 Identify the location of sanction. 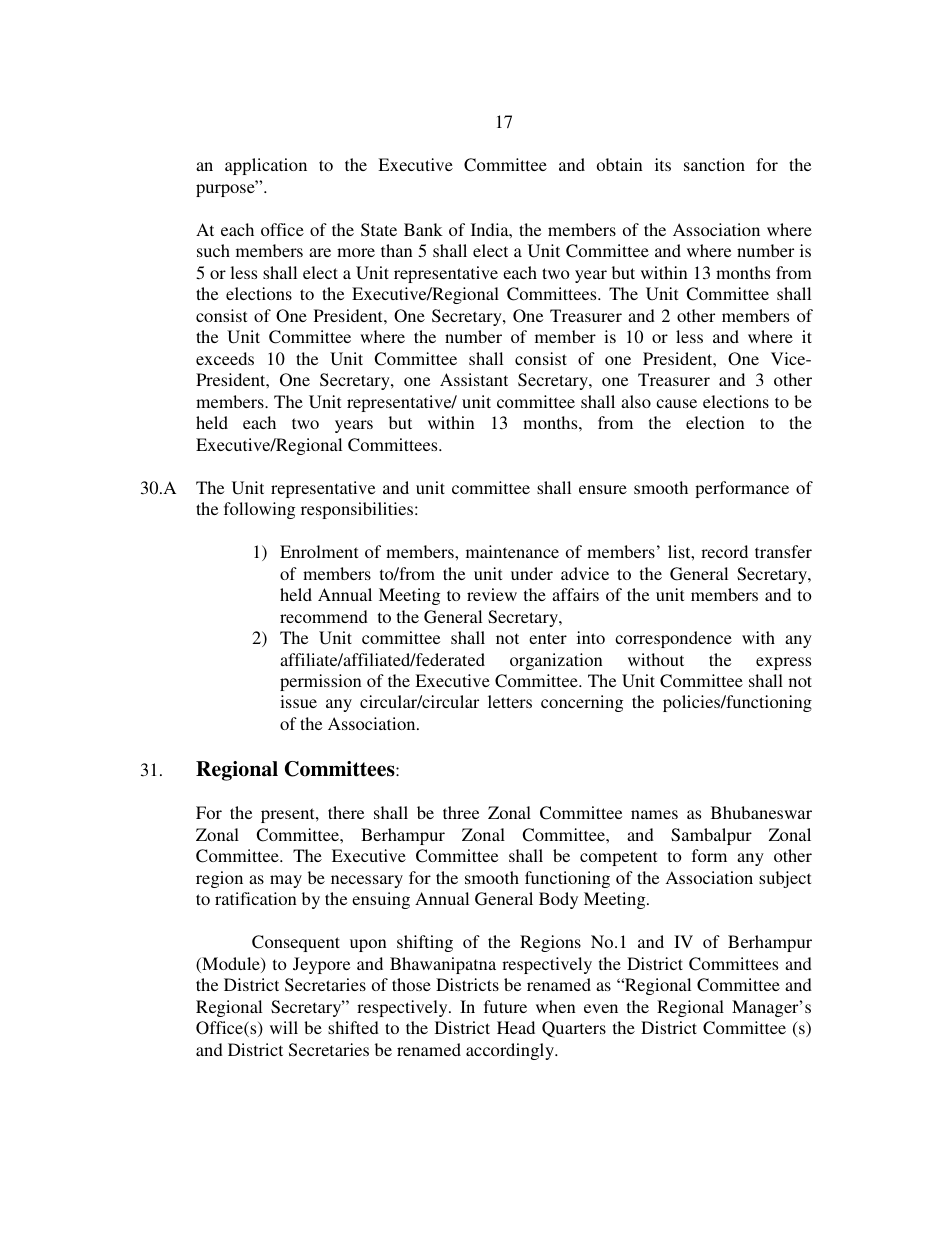
(714, 164).
